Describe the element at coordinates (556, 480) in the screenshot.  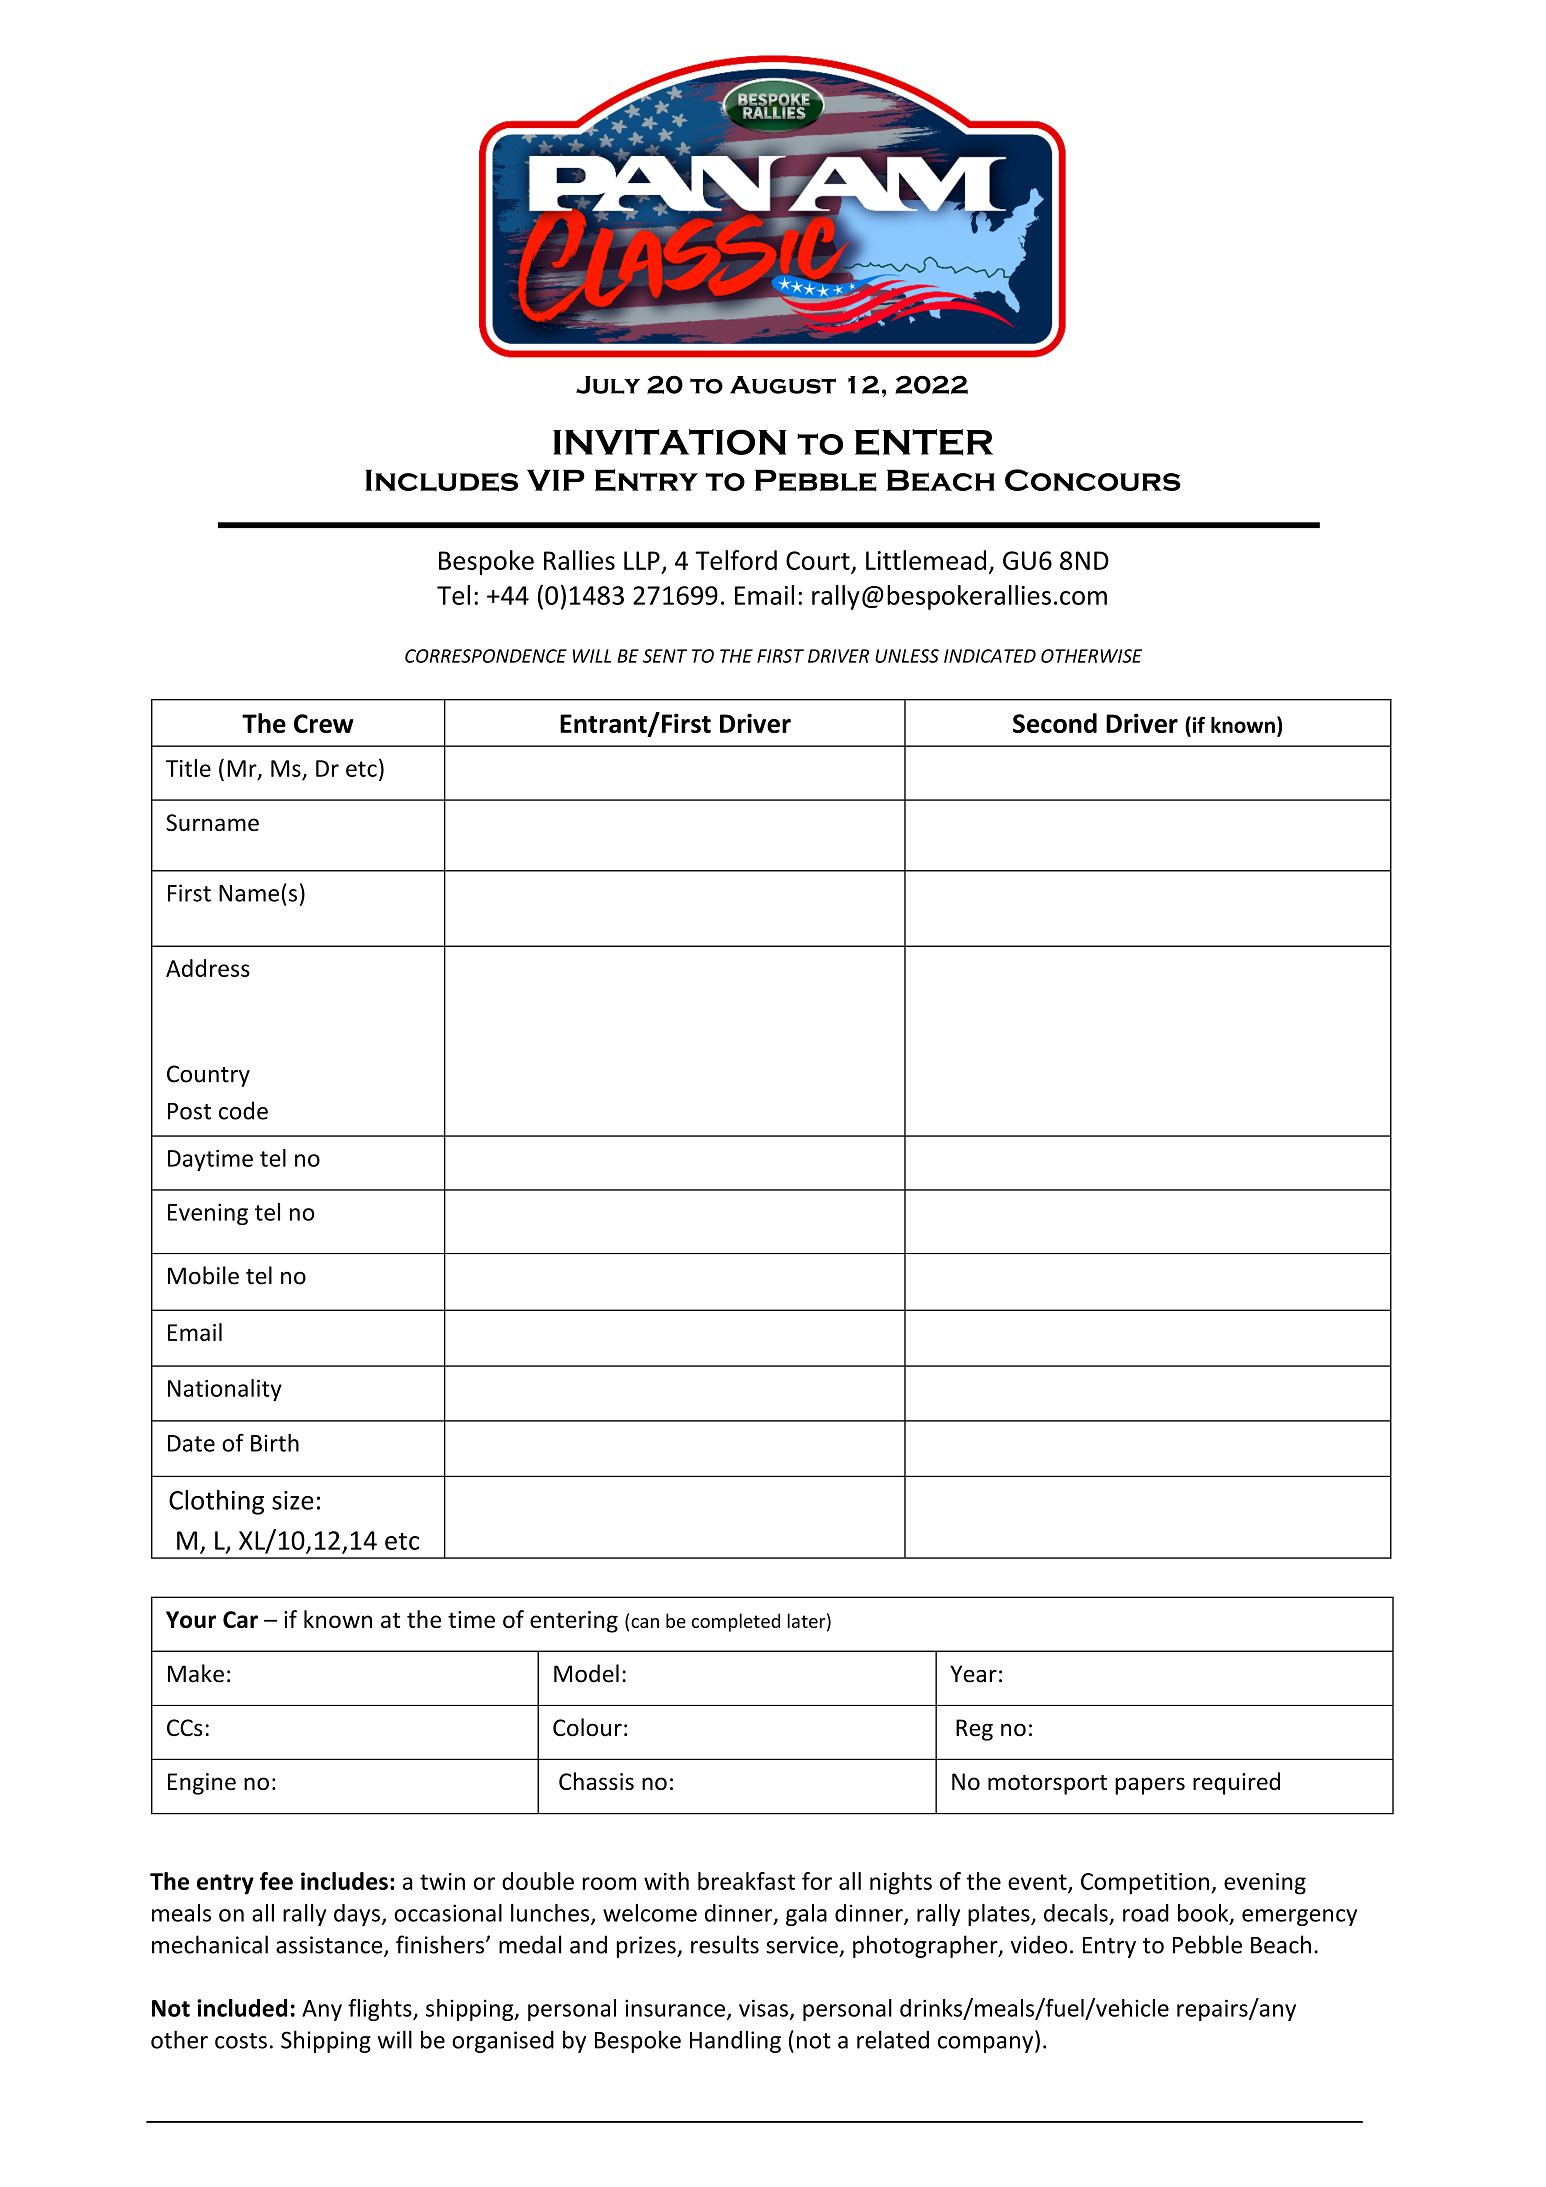
I see `VIP` at that location.
